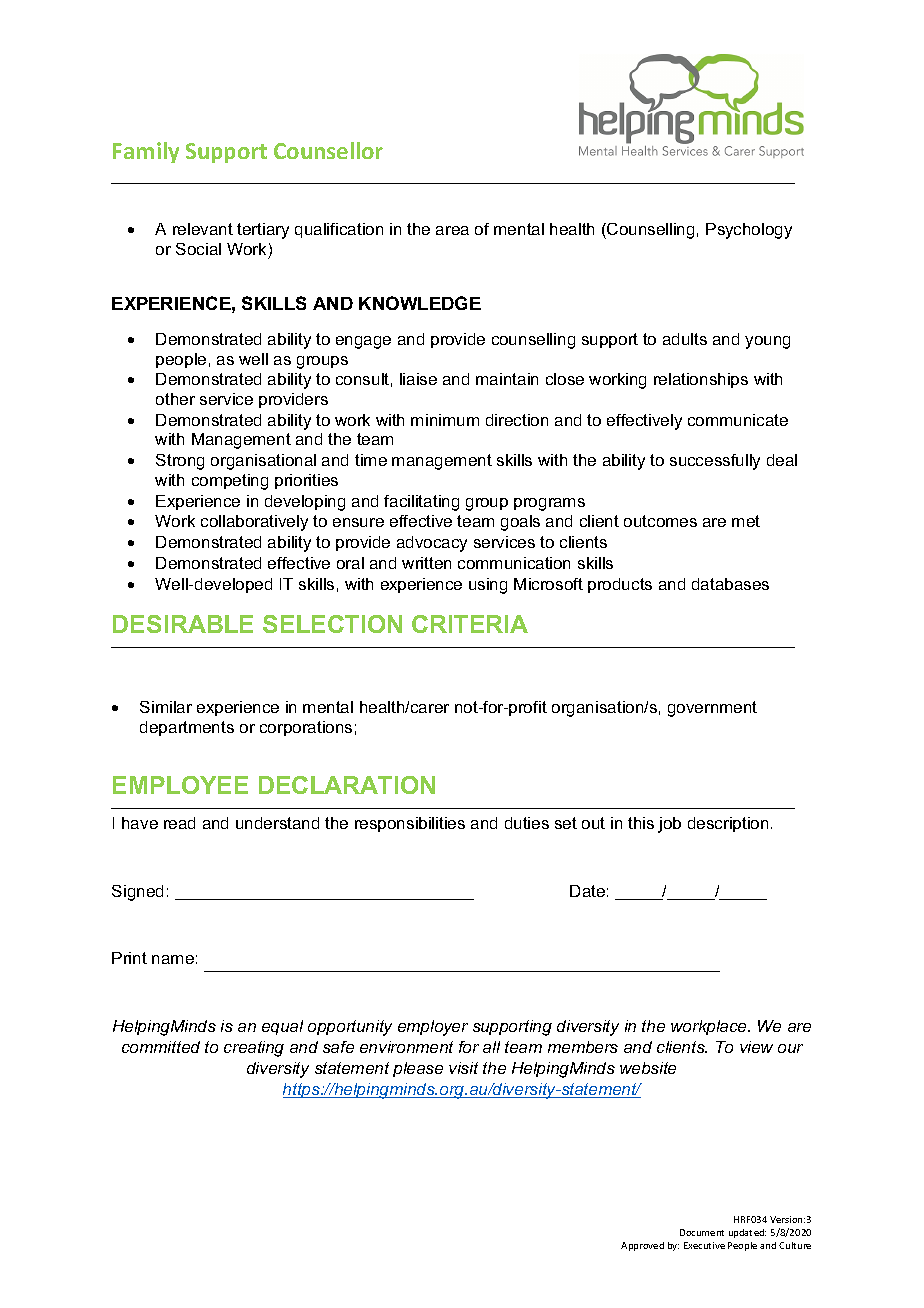  Describe the element at coordinates (749, 231) in the screenshot. I see `Psychology` at that location.
